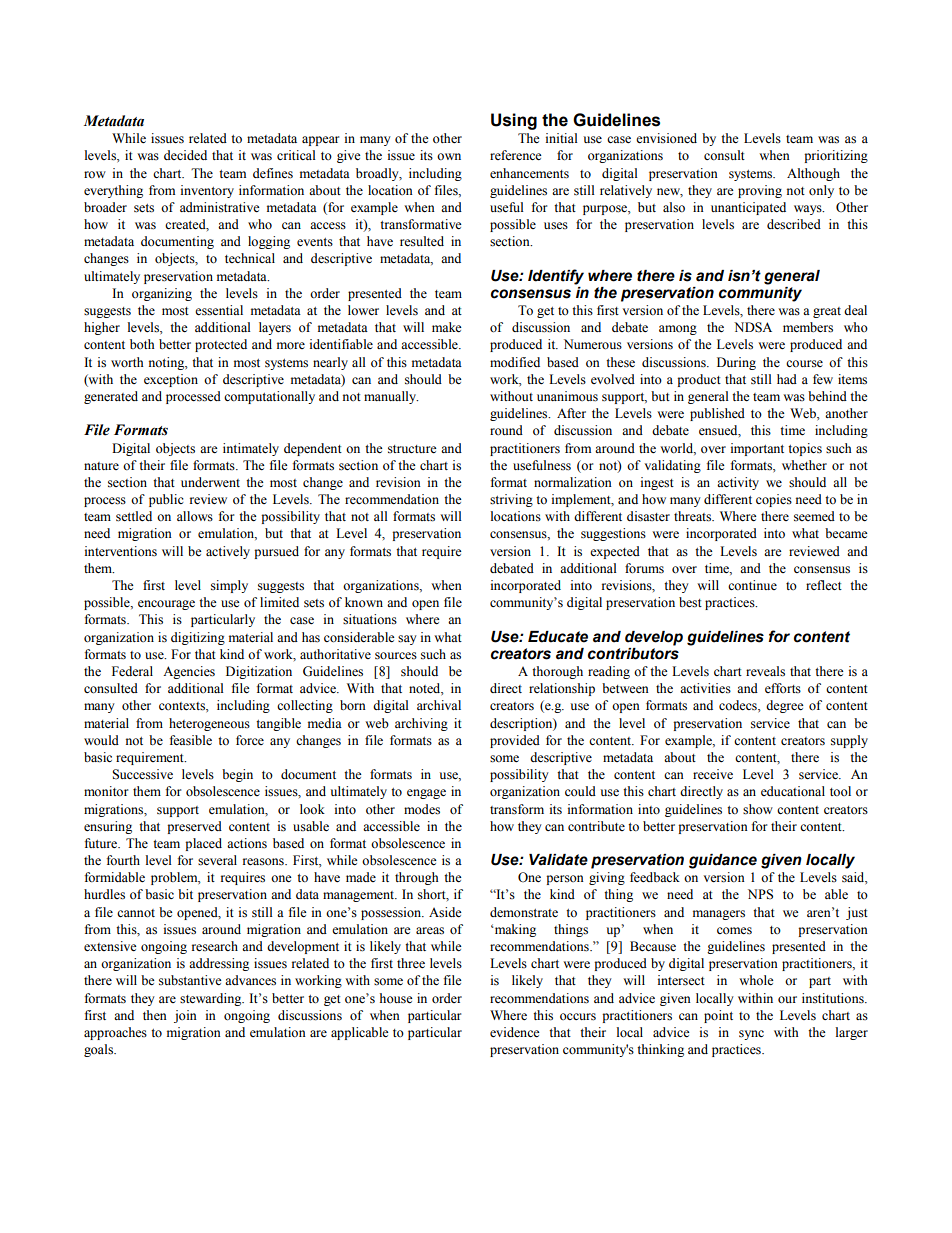 Image resolution: width=952 pixels, height=1233 pixels. Describe the element at coordinates (407, 640) in the screenshot. I see `say` at that location.
